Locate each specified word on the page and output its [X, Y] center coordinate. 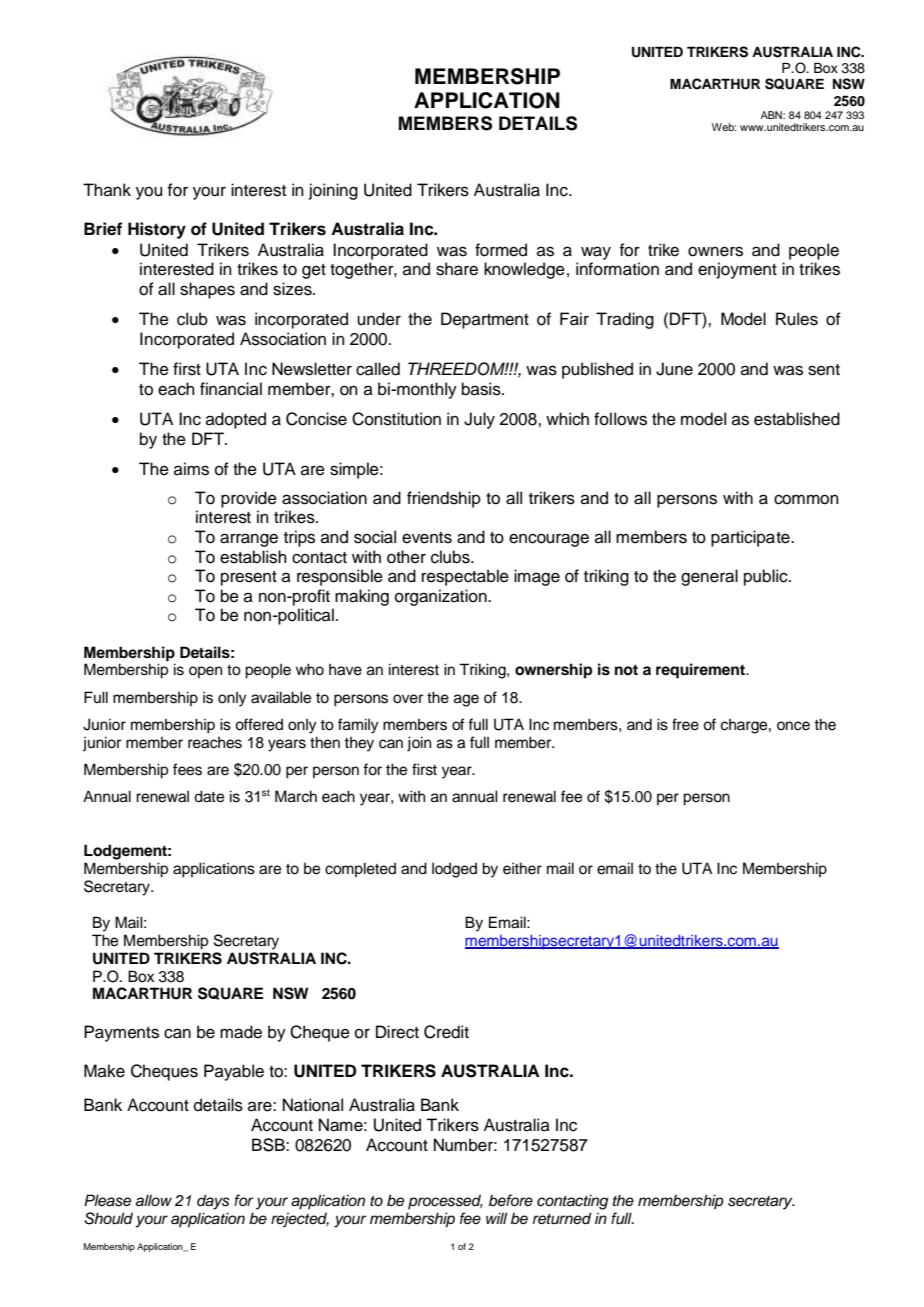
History [157, 230]
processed [445, 1201]
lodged [454, 870]
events [427, 538]
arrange [249, 540]
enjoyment [737, 270]
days [213, 1202]
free [685, 724]
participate [751, 538]
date [209, 796]
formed [501, 250]
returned [562, 1218]
